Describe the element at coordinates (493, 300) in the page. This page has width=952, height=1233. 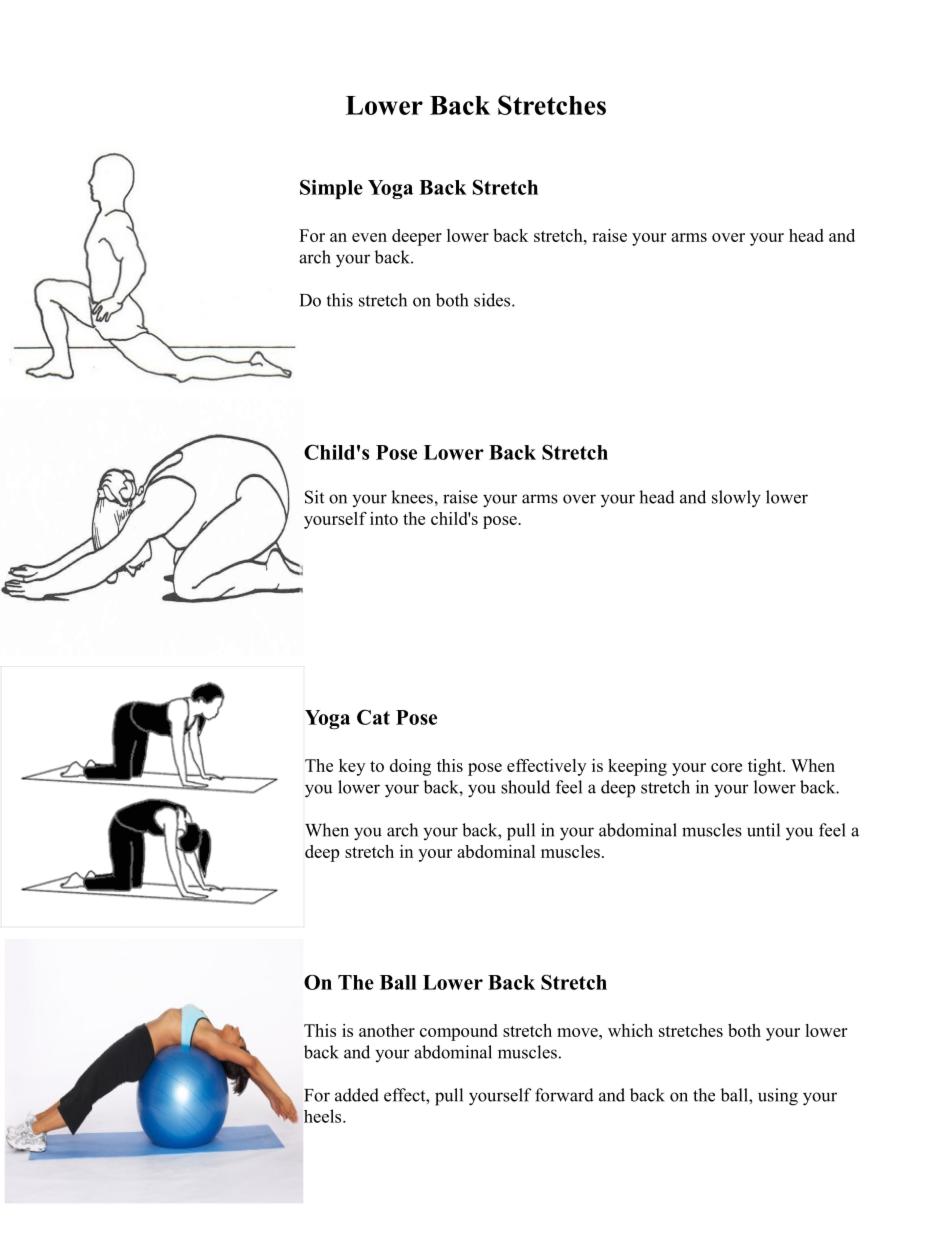
I see `sides` at that location.
